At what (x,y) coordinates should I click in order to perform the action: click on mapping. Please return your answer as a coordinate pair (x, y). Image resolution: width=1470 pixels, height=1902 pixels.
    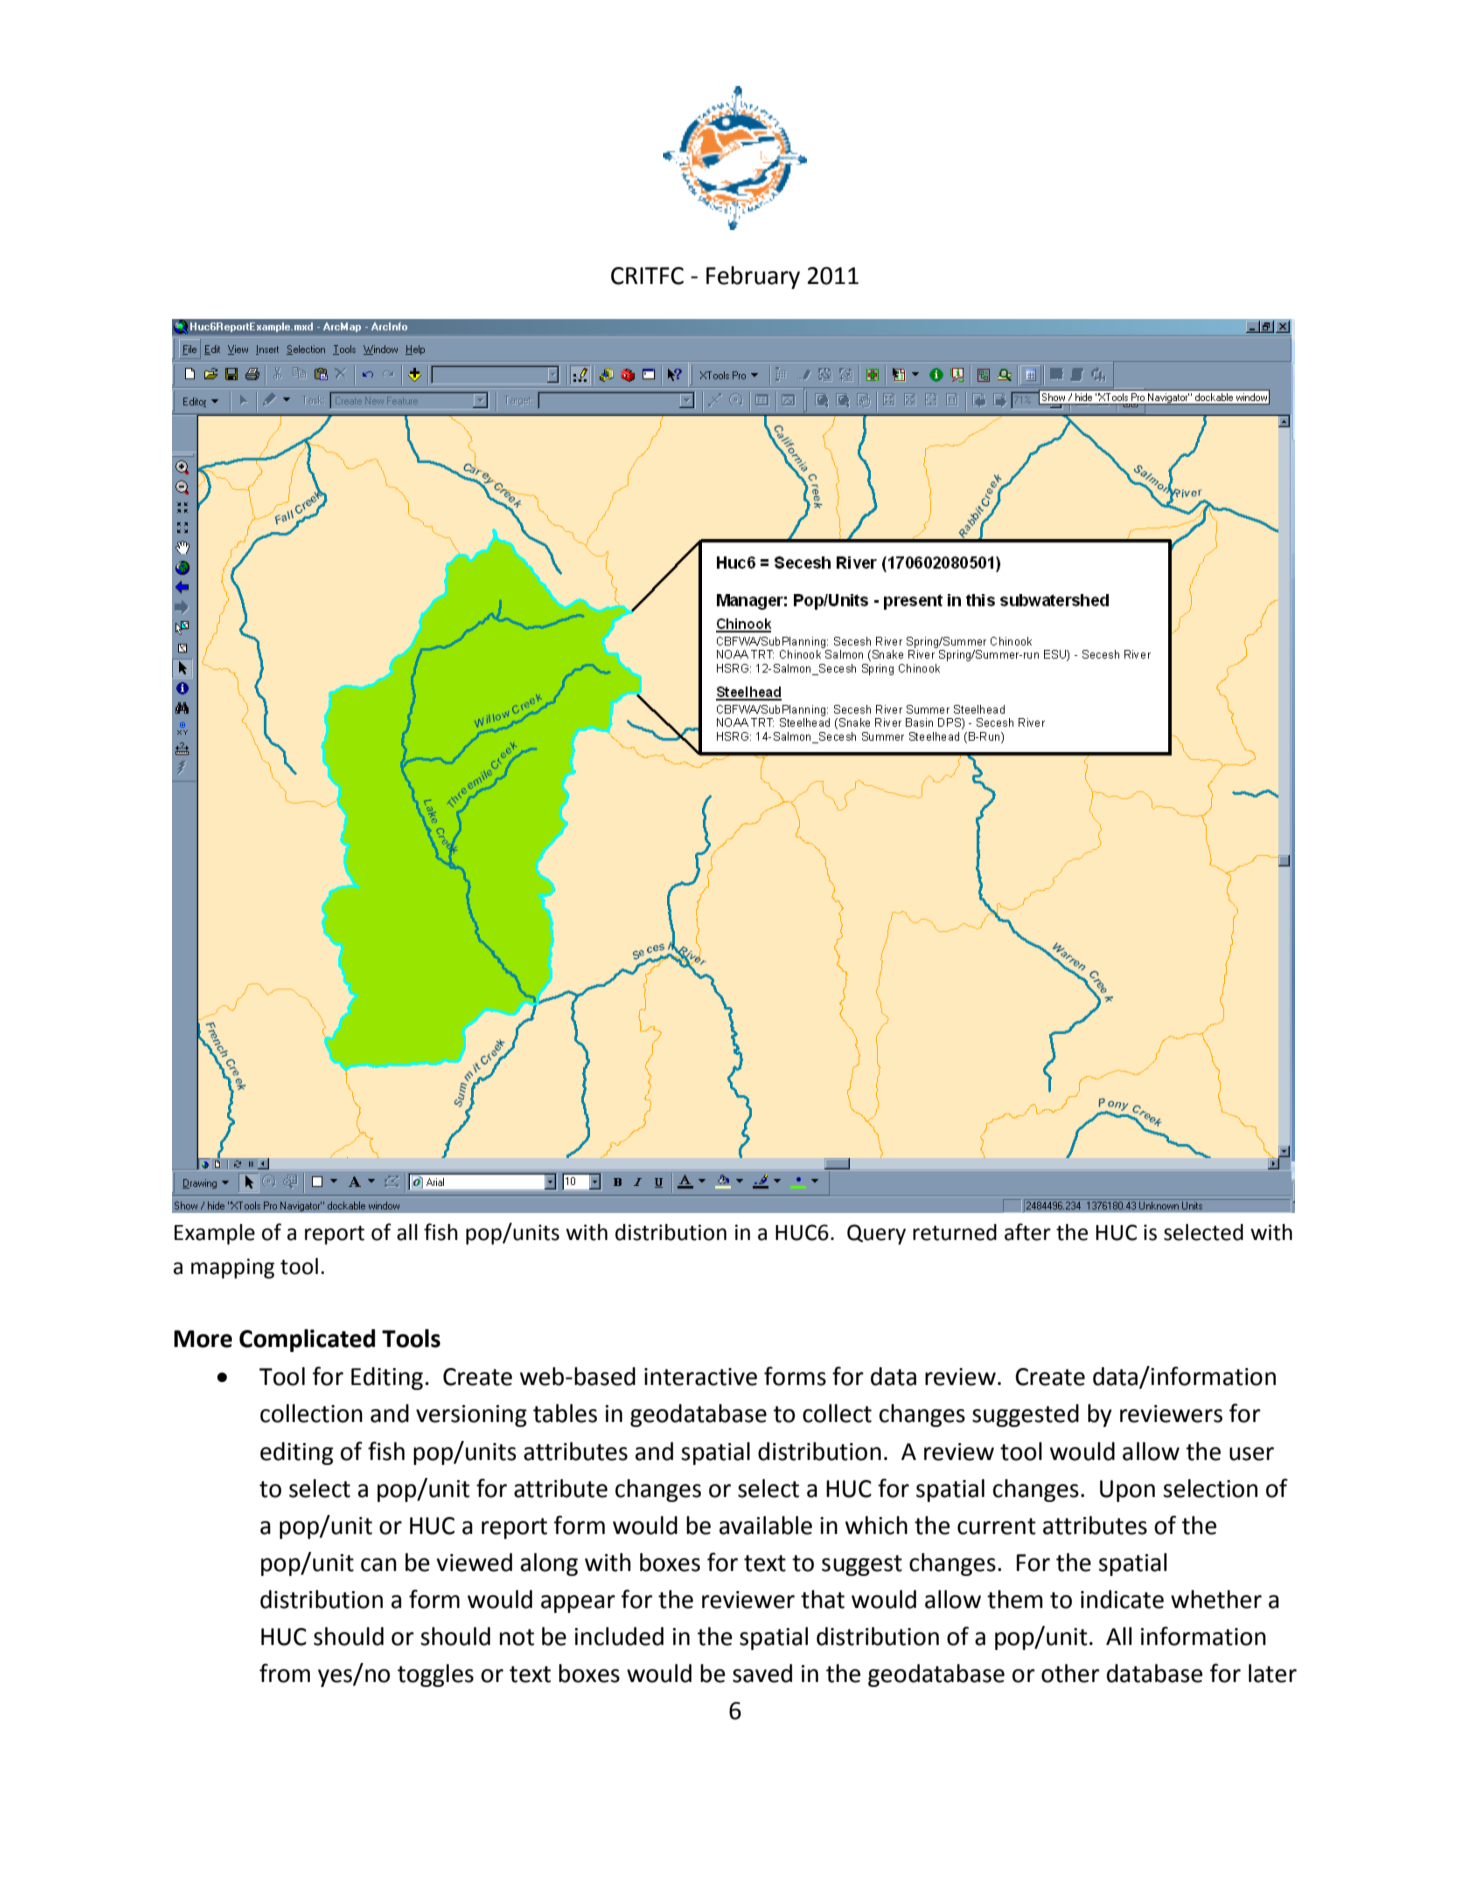
    Looking at the image, I should click on (233, 1268).
